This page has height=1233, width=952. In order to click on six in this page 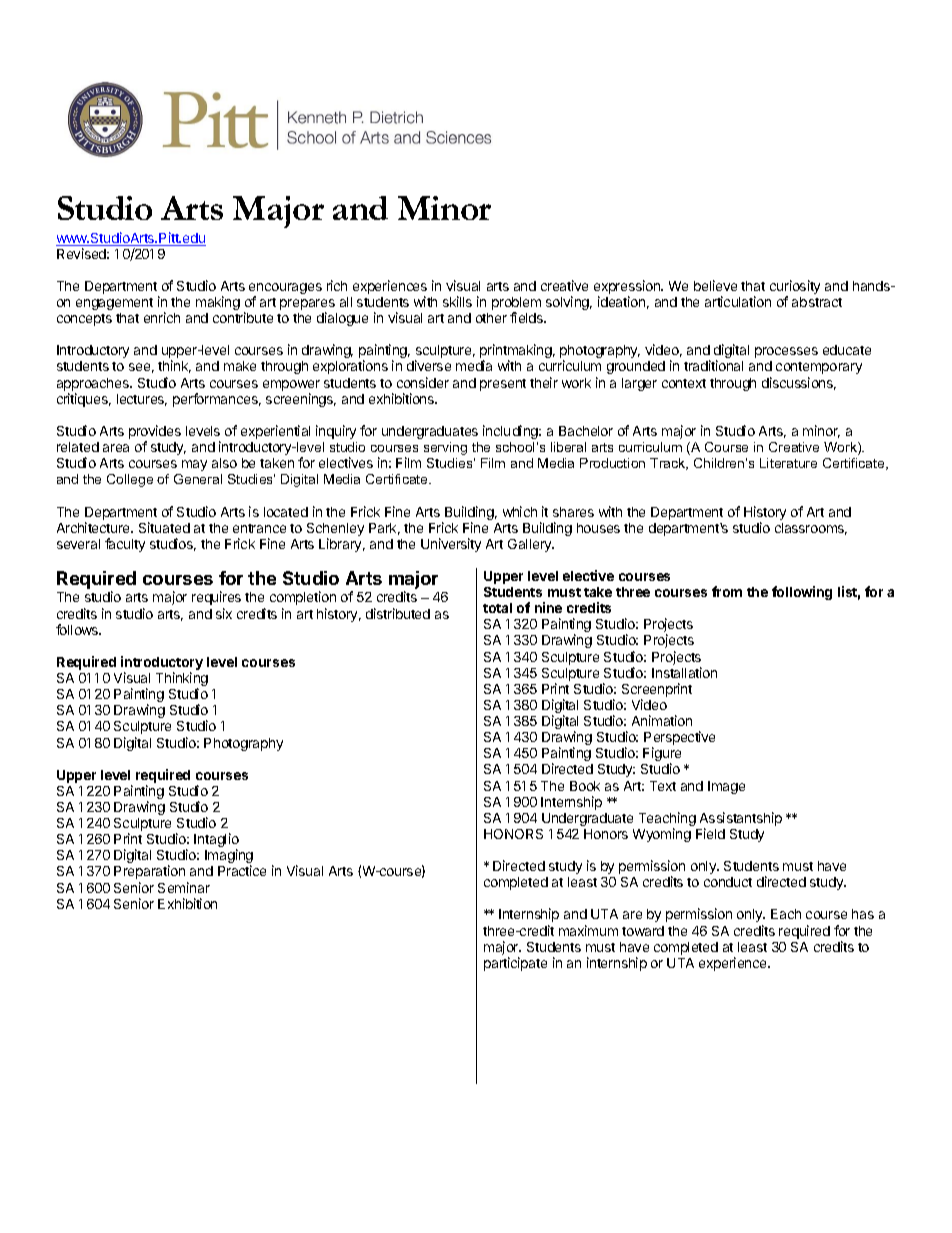, I will do `click(224, 613)`.
